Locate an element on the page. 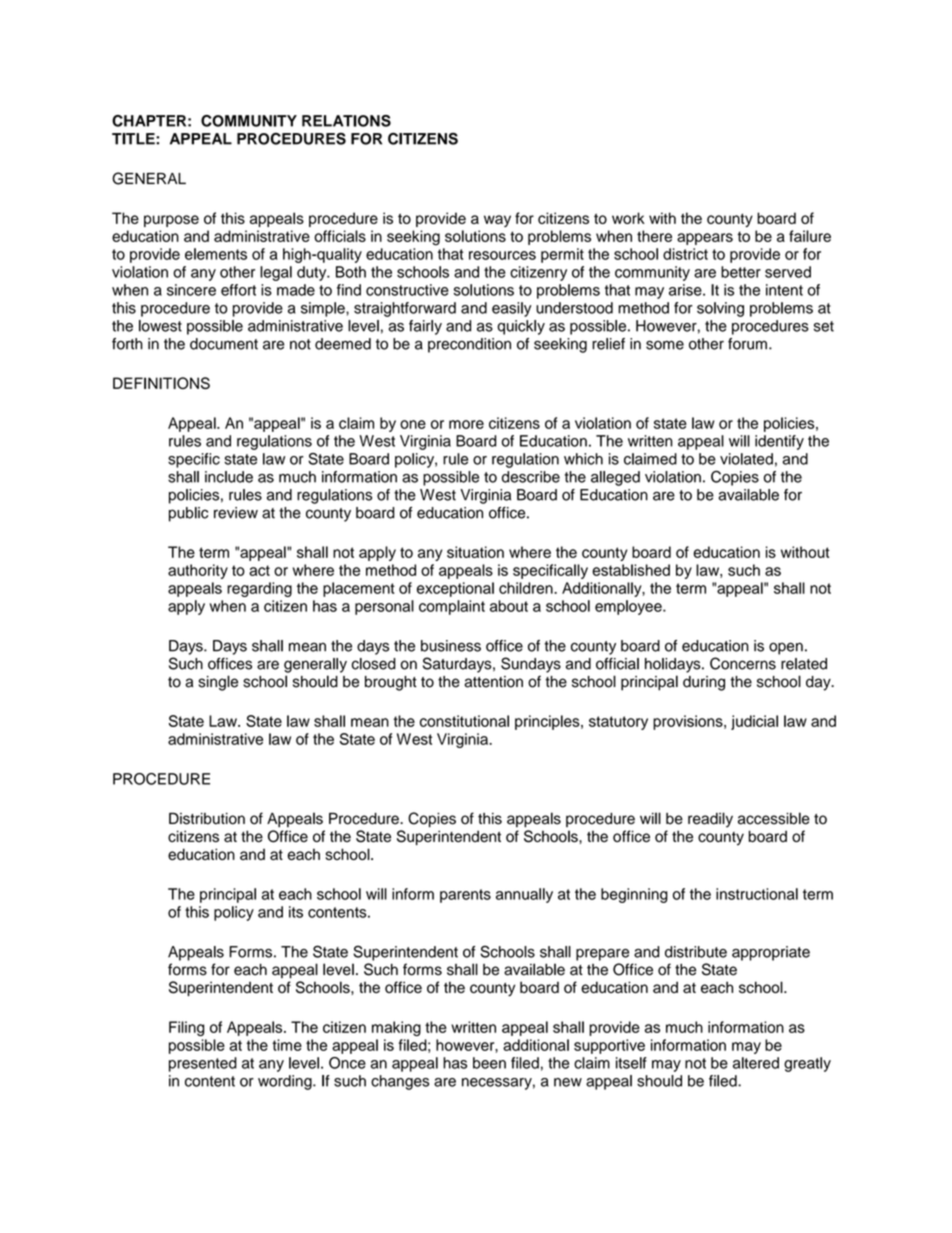 This document has width=952, height=1233. Distribution is located at coordinates (207, 818).
